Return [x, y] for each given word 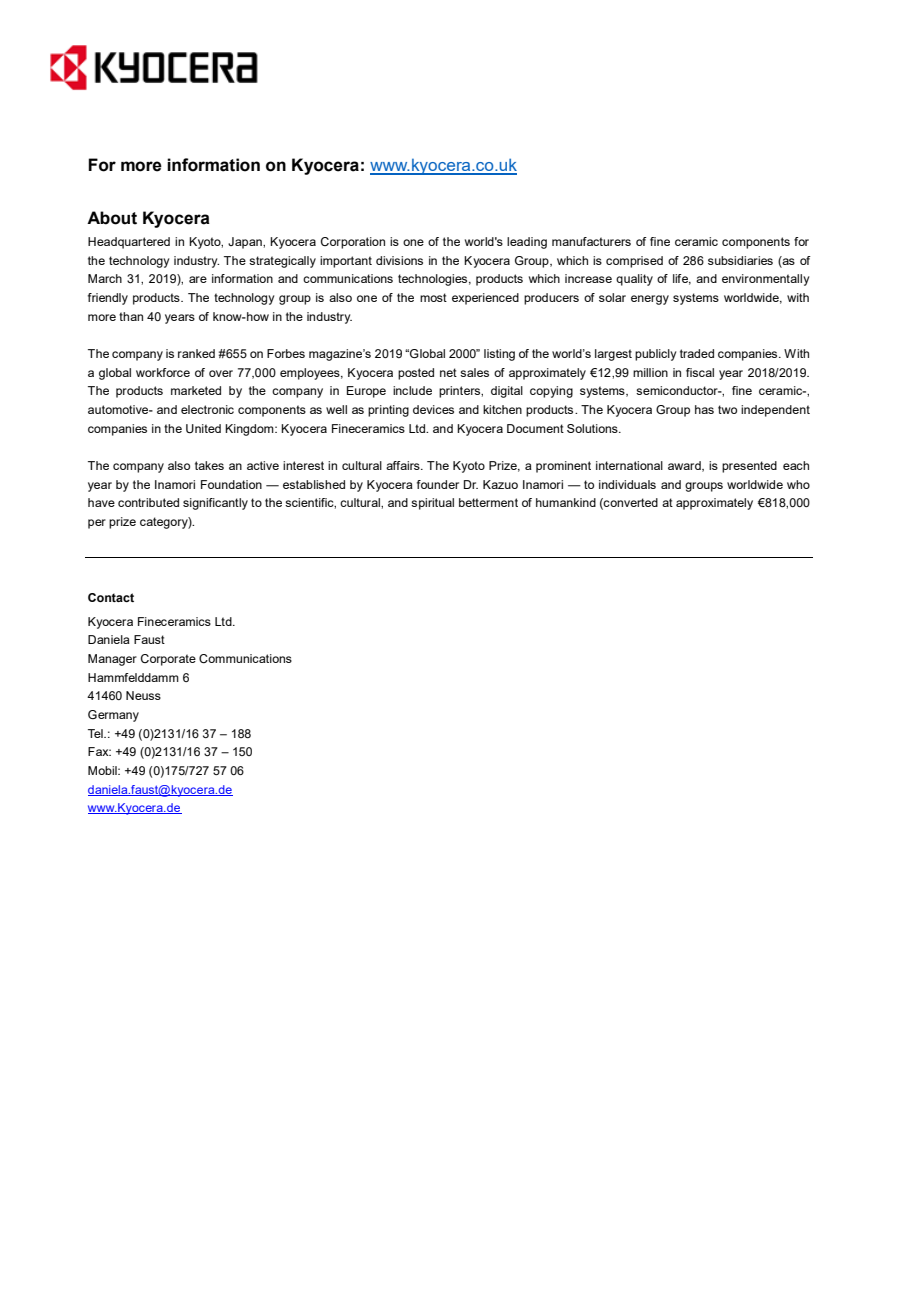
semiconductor [678, 390]
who [798, 484]
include [412, 390]
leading [527, 243]
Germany [113, 716]
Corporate [168, 660]
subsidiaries [740, 260]
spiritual [432, 504]
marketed [196, 390]
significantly [215, 504]
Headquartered [129, 243]
